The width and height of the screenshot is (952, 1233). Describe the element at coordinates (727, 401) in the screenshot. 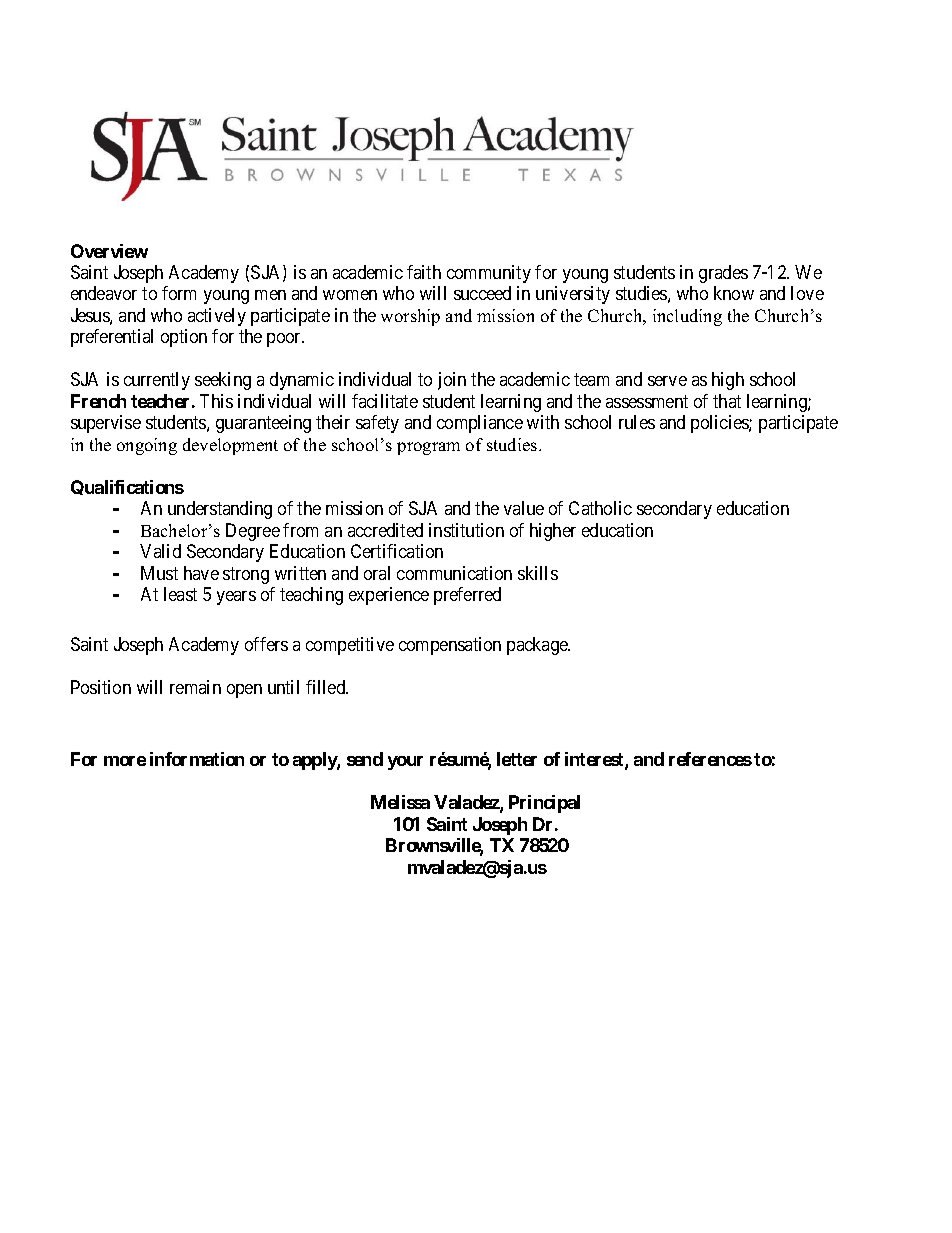

I see `that` at that location.
